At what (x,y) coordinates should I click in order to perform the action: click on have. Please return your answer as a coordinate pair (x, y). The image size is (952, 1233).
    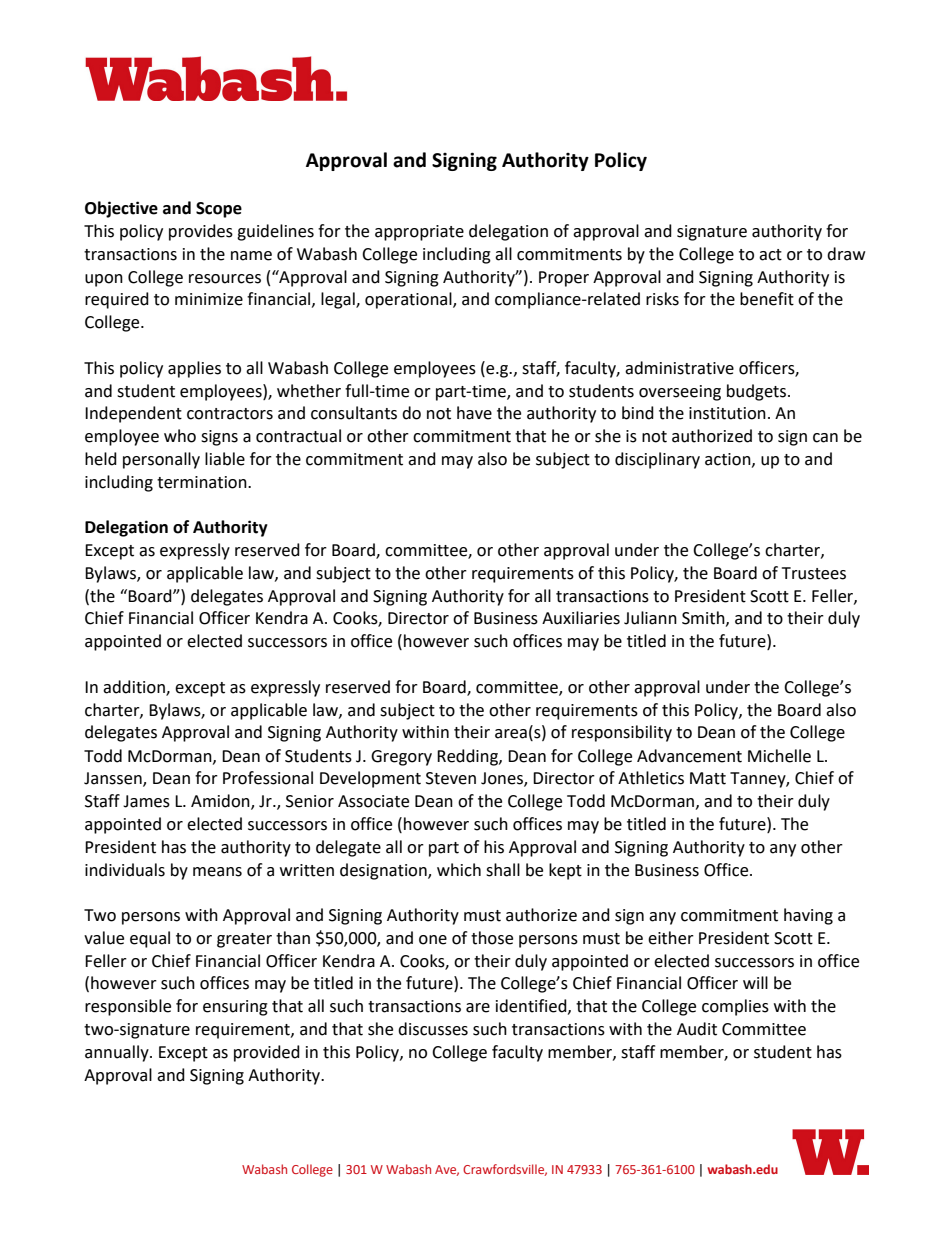
    Looking at the image, I should click on (474, 413).
